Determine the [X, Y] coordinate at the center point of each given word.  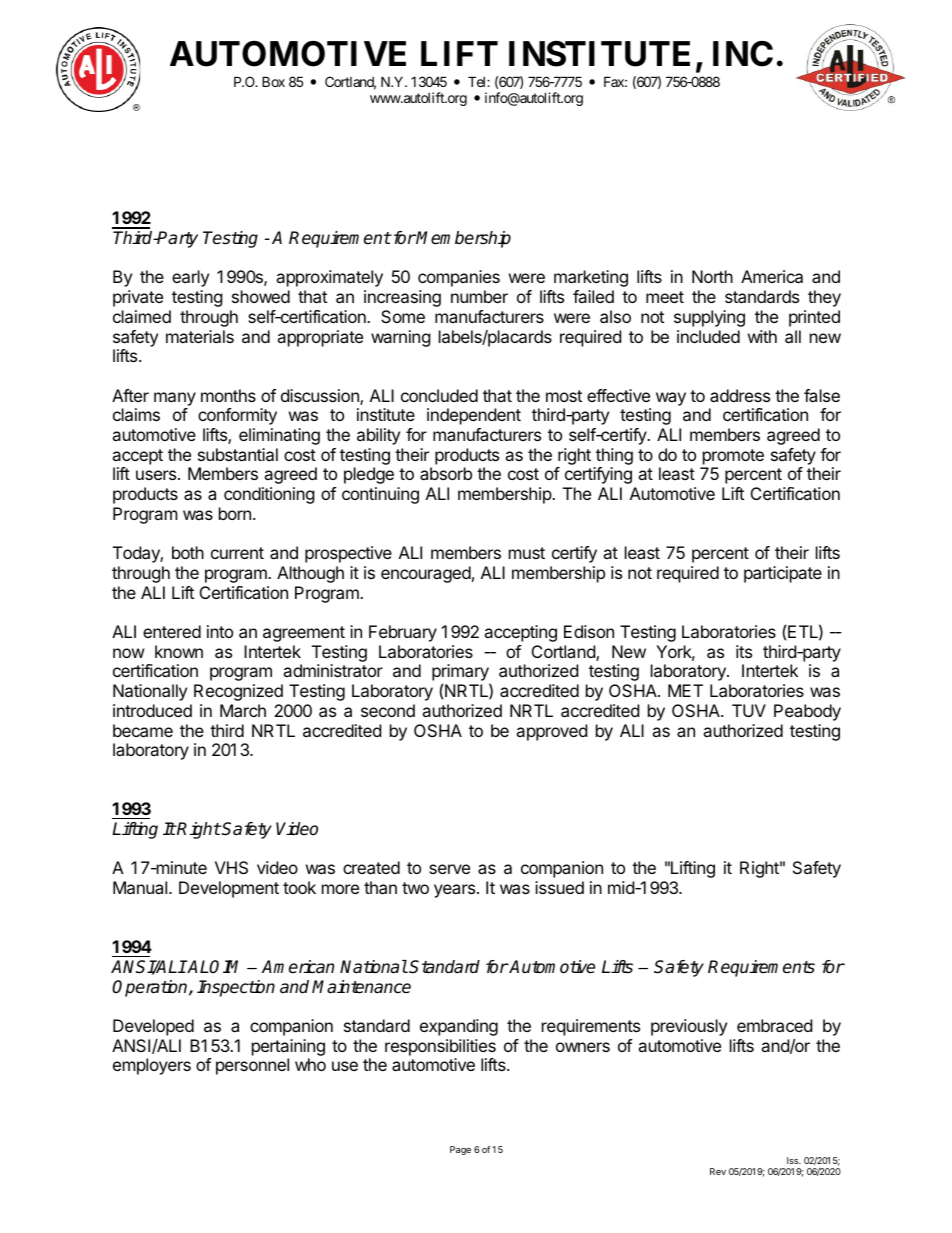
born [235, 513]
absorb [446, 473]
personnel [252, 1066]
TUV [749, 710]
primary [461, 674]
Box [273, 81]
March [243, 710]
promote [733, 457]
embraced [774, 1025]
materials [200, 336]
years [456, 891]
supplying [709, 318]
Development [229, 889]
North [712, 276]
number [479, 296]
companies [459, 278]
